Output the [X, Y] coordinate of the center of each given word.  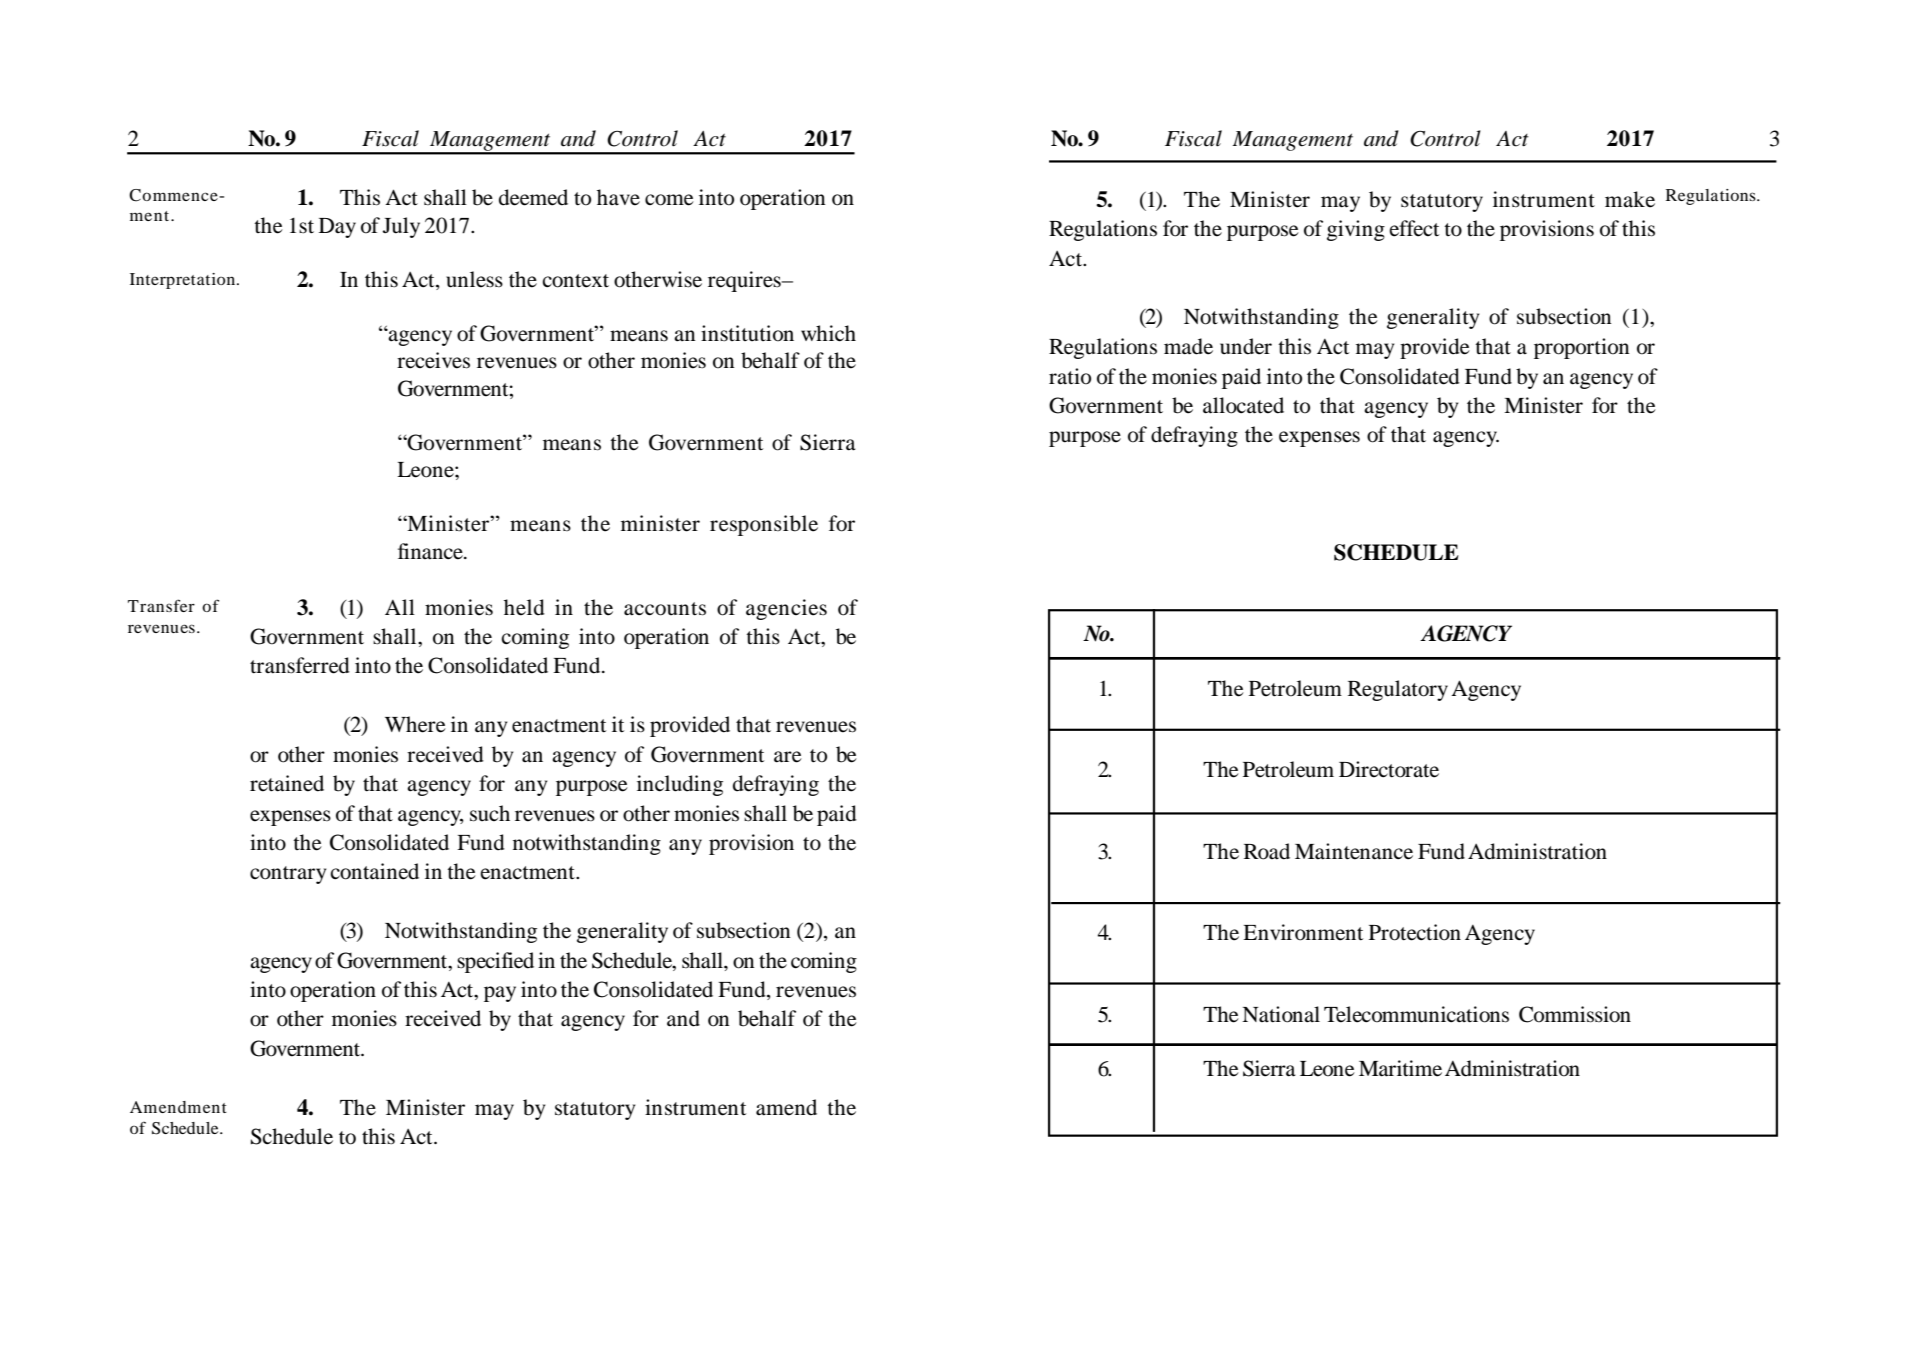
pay [500, 994]
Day [337, 228]
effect [1414, 228]
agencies [786, 609]
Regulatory [1398, 690]
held [524, 607]
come [669, 200]
